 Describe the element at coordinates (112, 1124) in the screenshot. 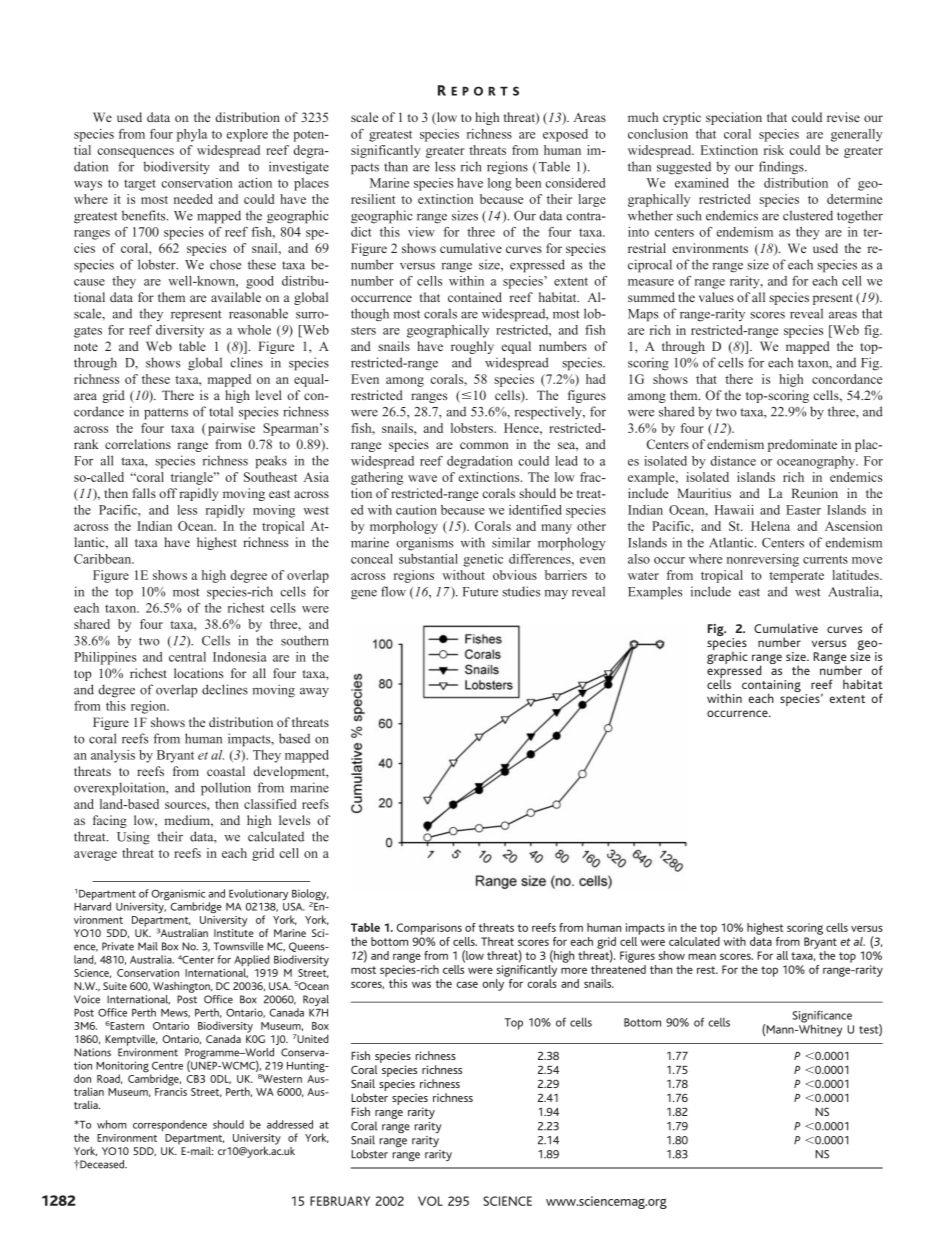

I see `whom` at that location.
